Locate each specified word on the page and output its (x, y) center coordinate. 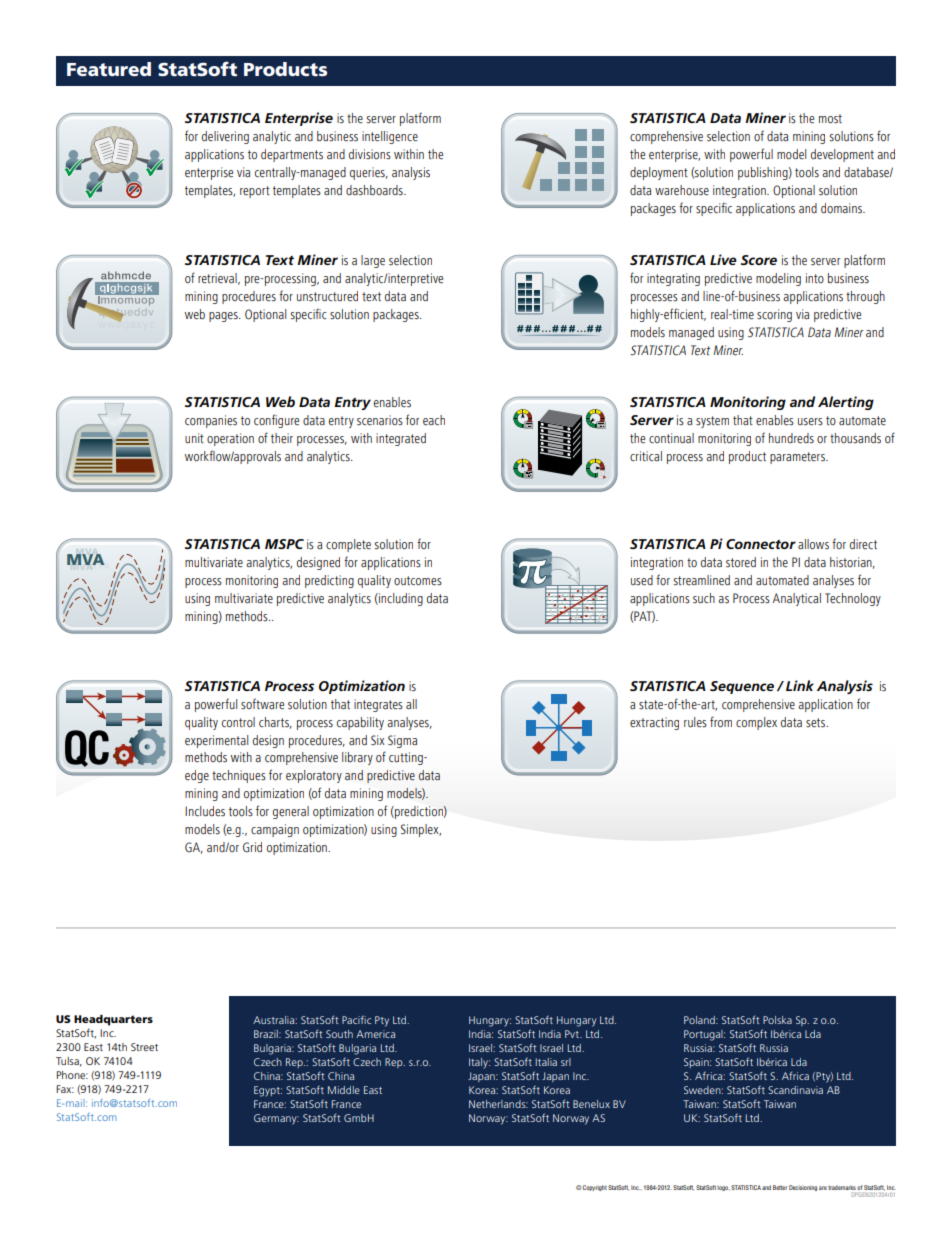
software (262, 704)
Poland (700, 1020)
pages (224, 317)
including (400, 599)
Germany (276, 1119)
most (830, 119)
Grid (252, 847)
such (704, 598)
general (291, 812)
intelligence (390, 137)
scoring (774, 315)
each (434, 420)
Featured (109, 69)
